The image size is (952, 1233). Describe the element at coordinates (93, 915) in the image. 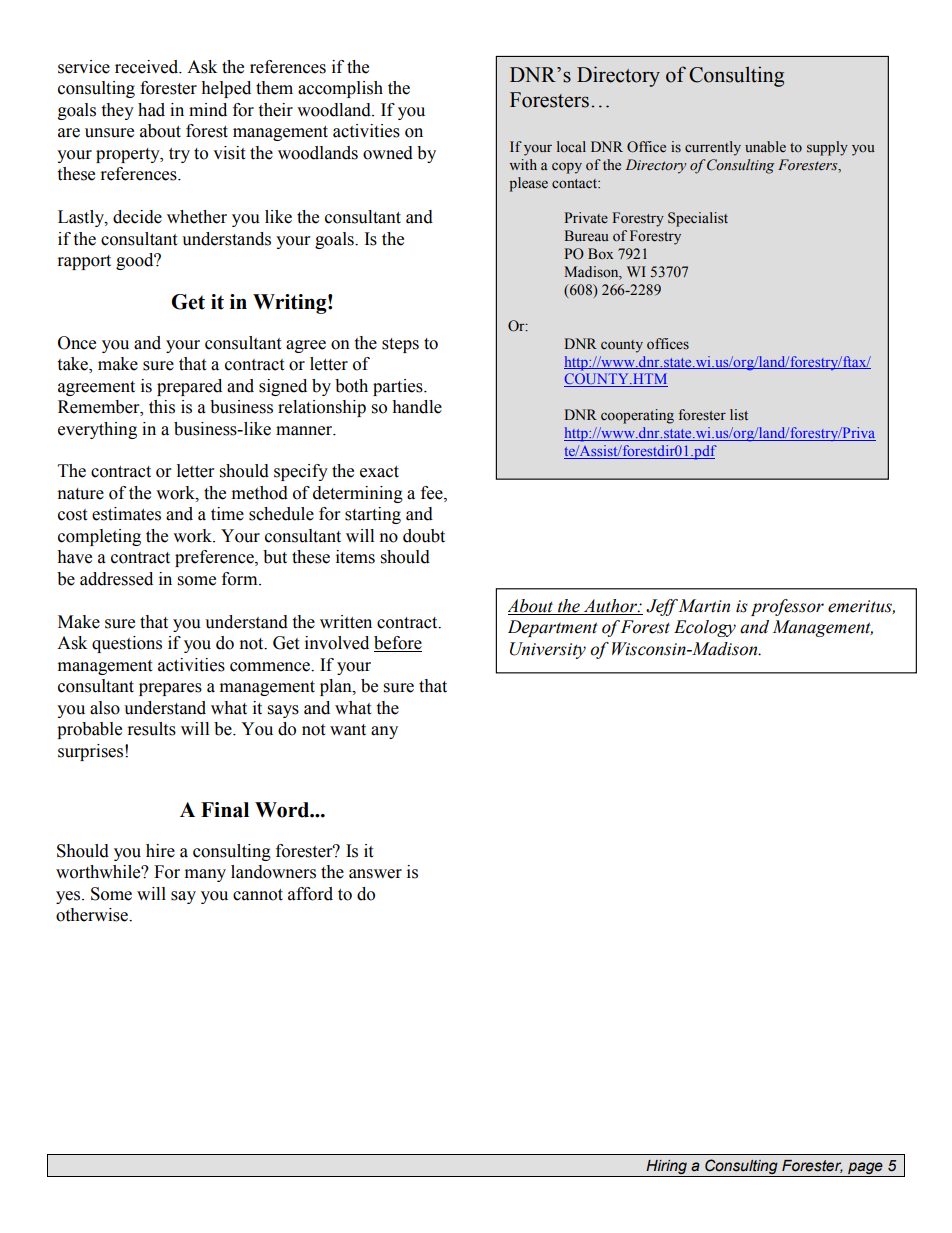

I see `otherwise` at that location.
